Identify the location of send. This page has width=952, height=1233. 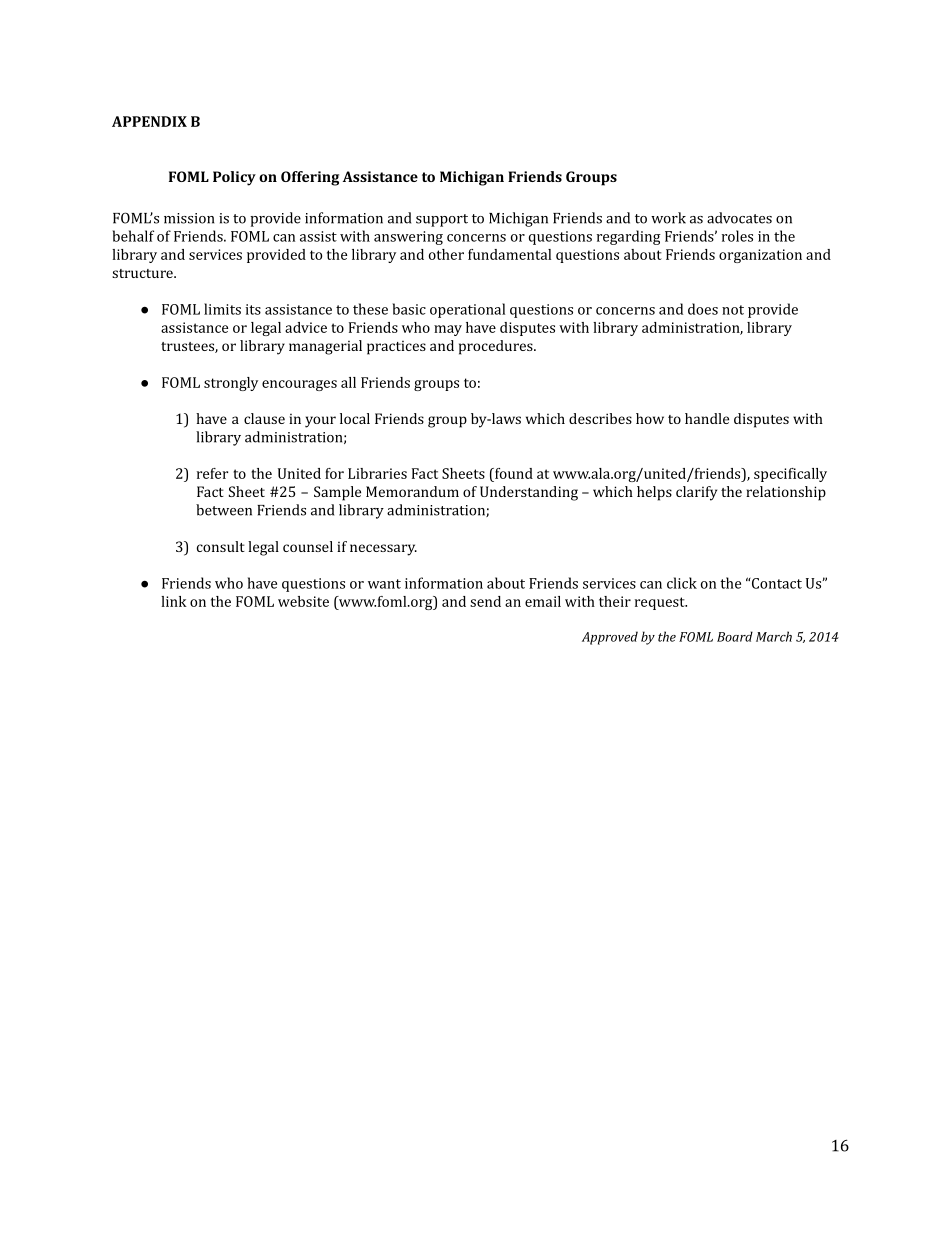
(485, 601).
